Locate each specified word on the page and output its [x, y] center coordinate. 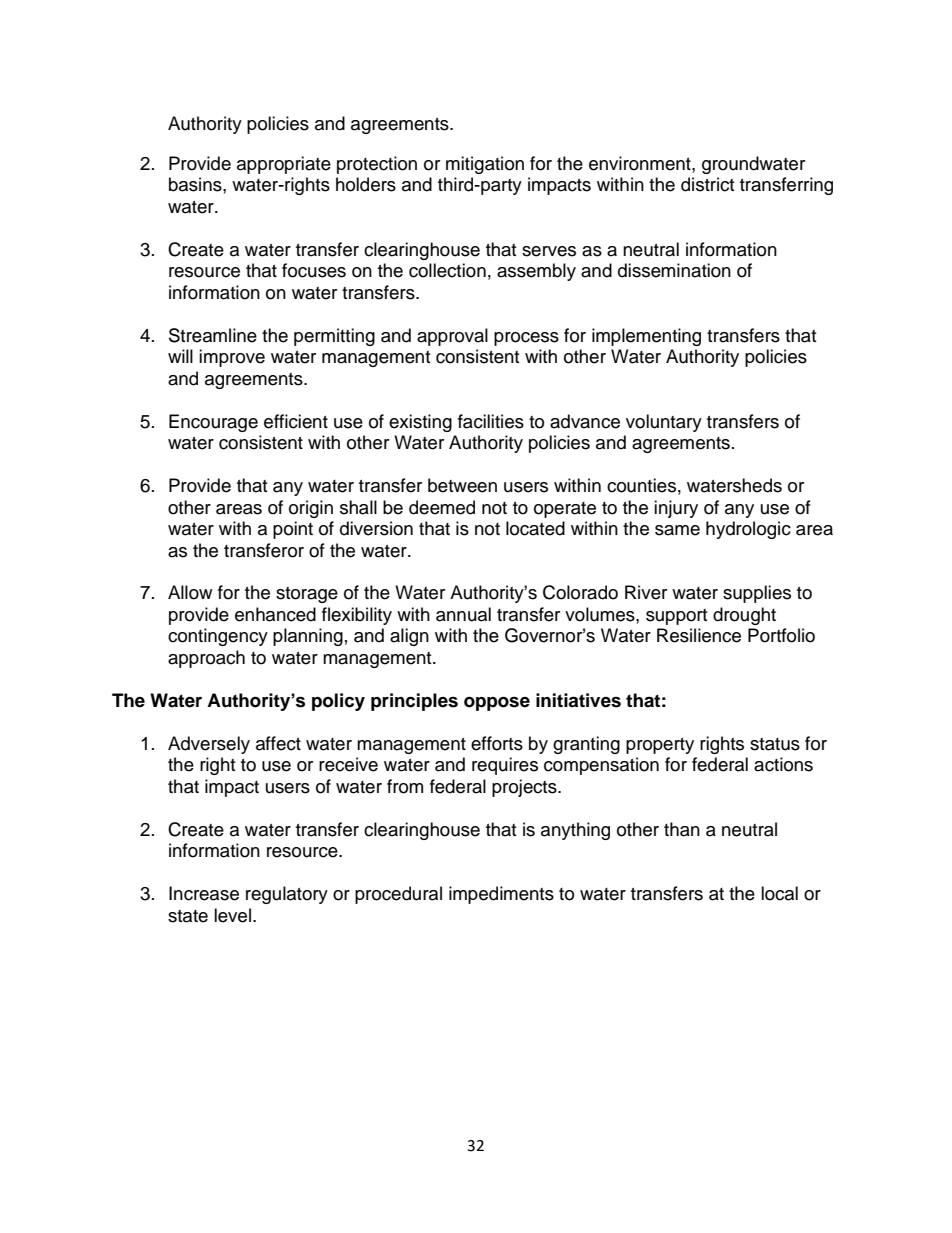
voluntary [664, 423]
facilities [491, 421]
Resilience [699, 635]
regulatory [287, 895]
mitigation [485, 165]
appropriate [284, 165]
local [779, 893]
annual [463, 614]
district [707, 184]
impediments [501, 895]
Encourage [213, 423]
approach [206, 659]
